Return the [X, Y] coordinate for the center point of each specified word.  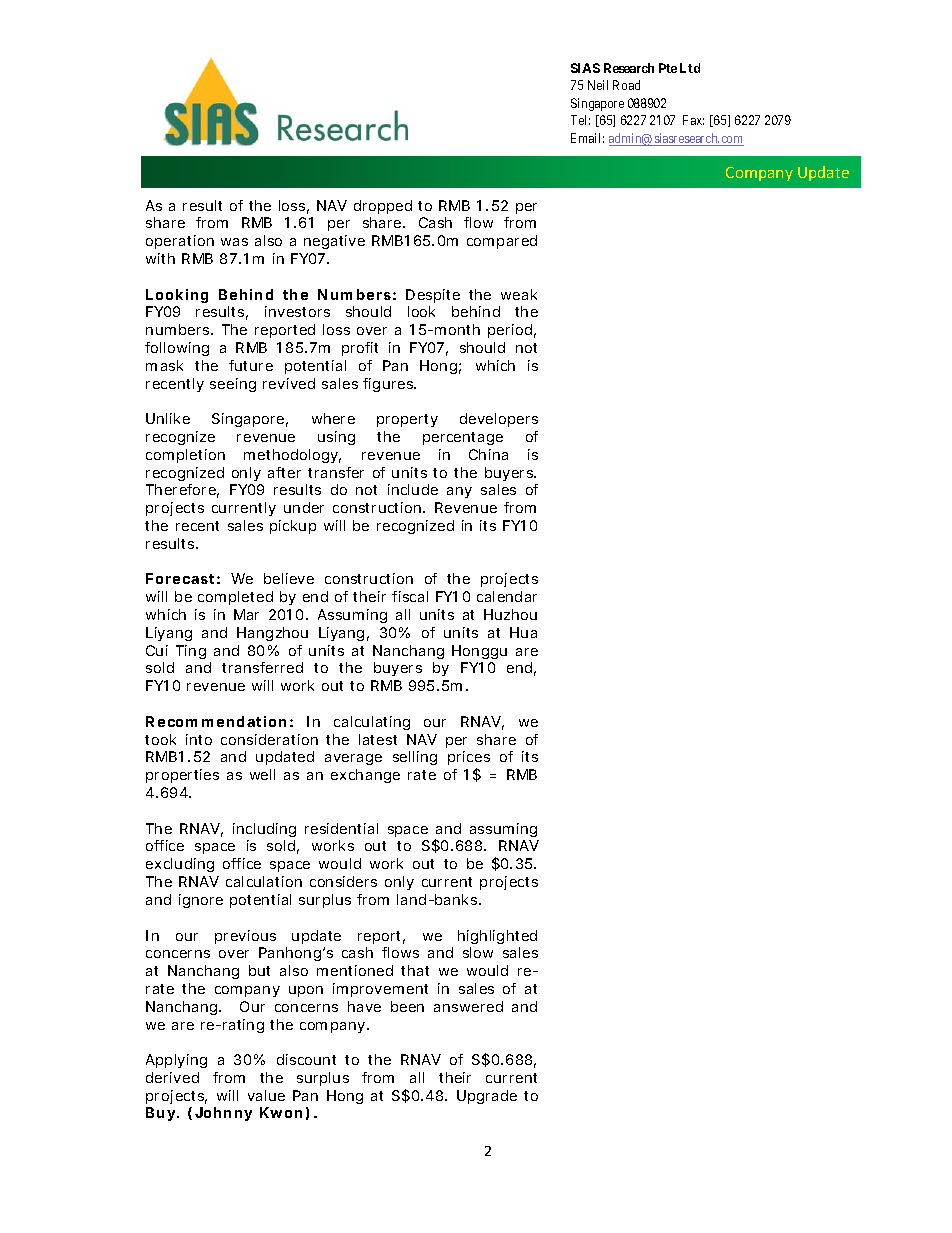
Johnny [223, 1114]
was [234, 242]
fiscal [410, 596]
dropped [383, 207]
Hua [523, 632]
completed [235, 598]
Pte [668, 68]
